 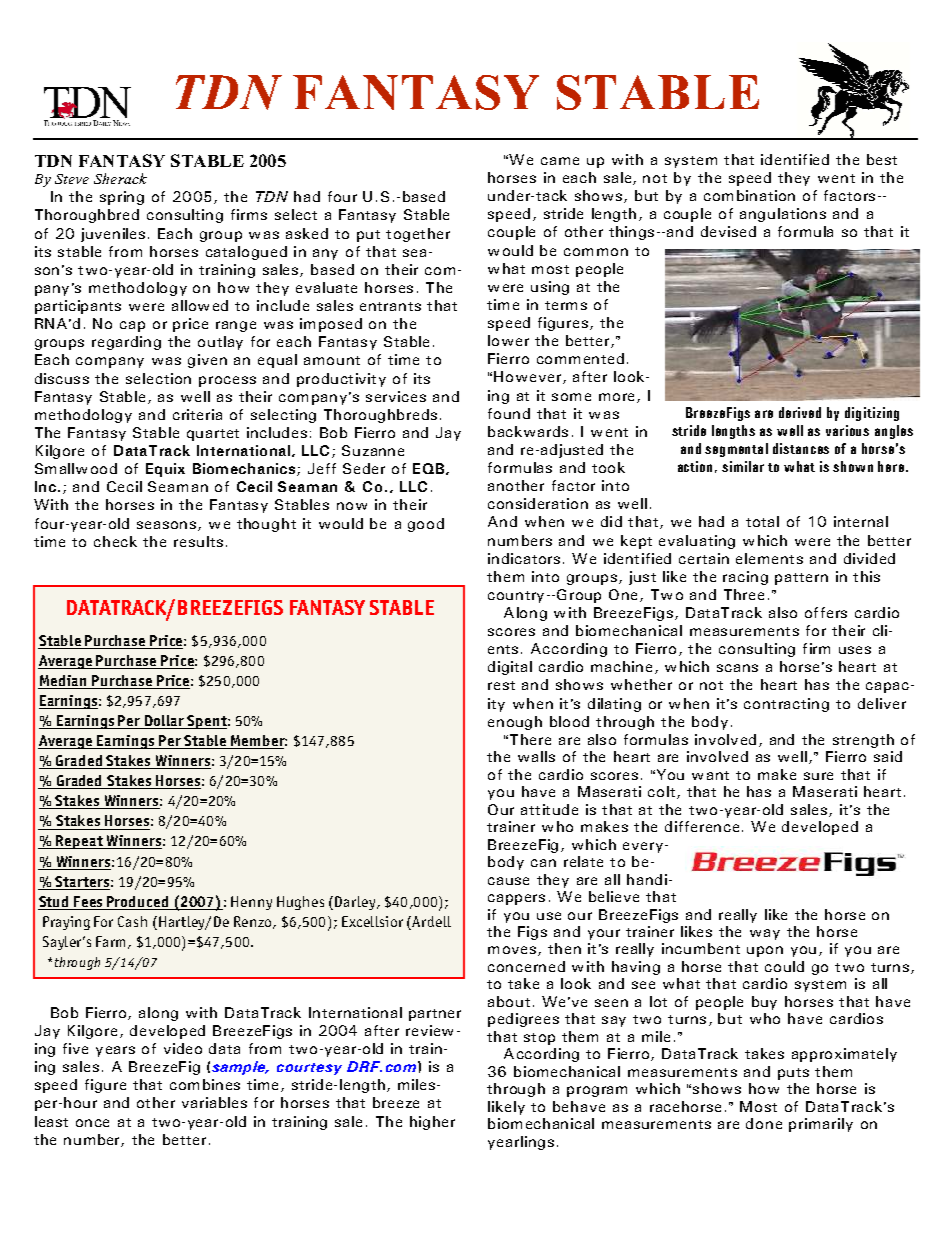 What do you see at coordinates (826, 612) in the screenshot?
I see `offers` at bounding box center [826, 612].
